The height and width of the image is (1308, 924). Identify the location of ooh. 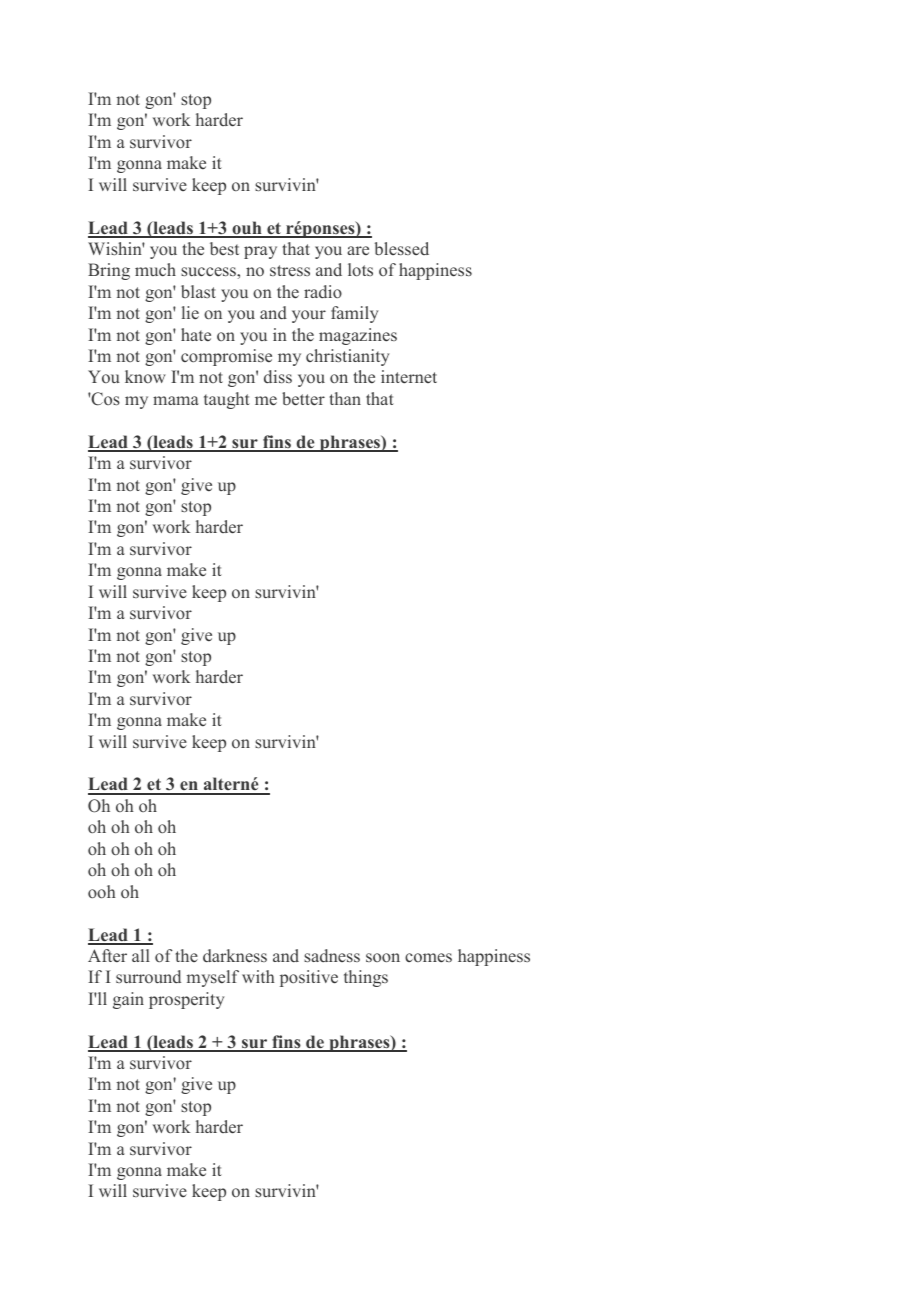
(102, 891).
